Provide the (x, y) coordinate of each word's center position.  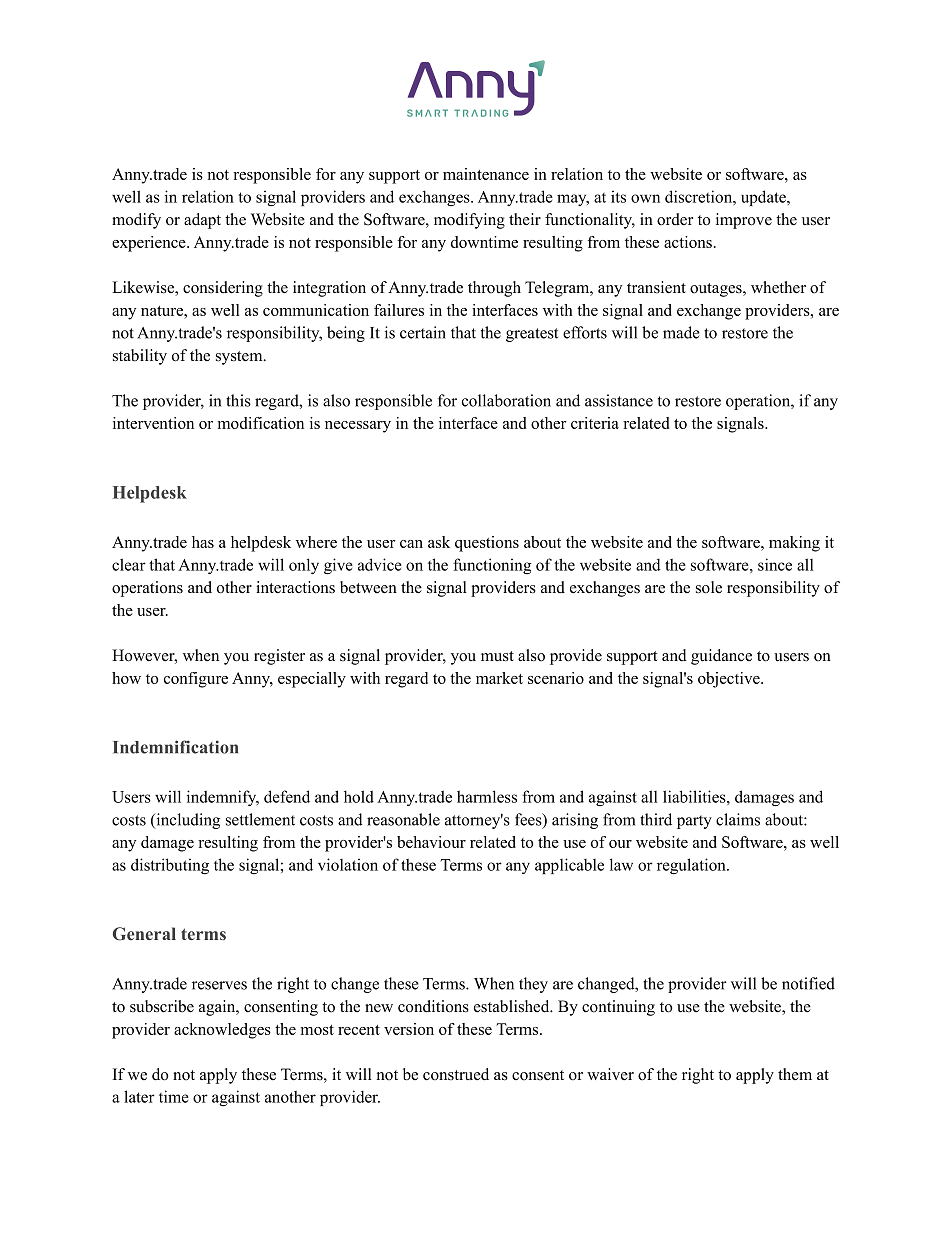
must (497, 656)
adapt (202, 221)
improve (744, 221)
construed (456, 1074)
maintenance (486, 174)
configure (196, 680)
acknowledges (222, 1031)
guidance (721, 657)
